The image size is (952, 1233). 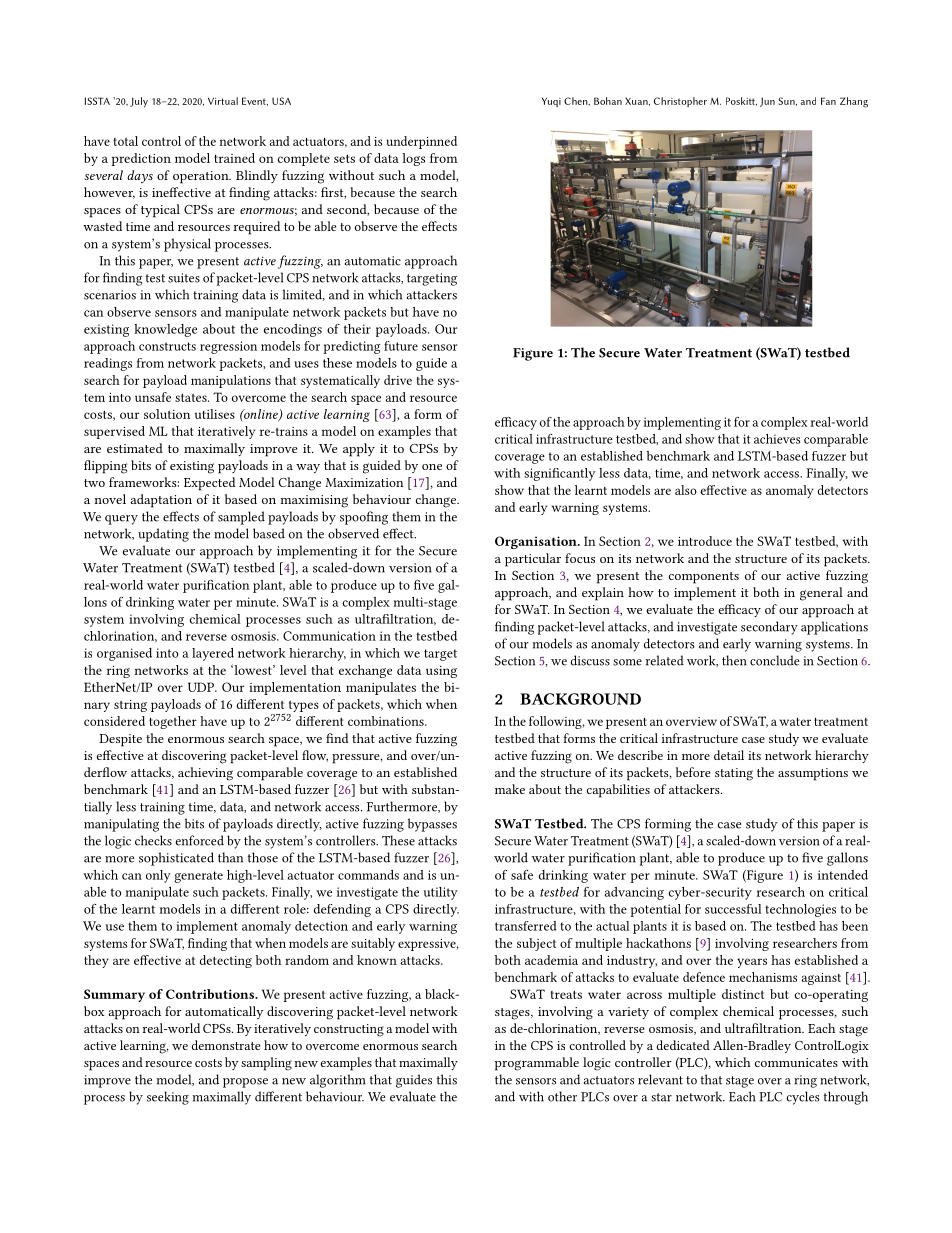 What do you see at coordinates (441, 672) in the page?
I see `using` at bounding box center [441, 672].
